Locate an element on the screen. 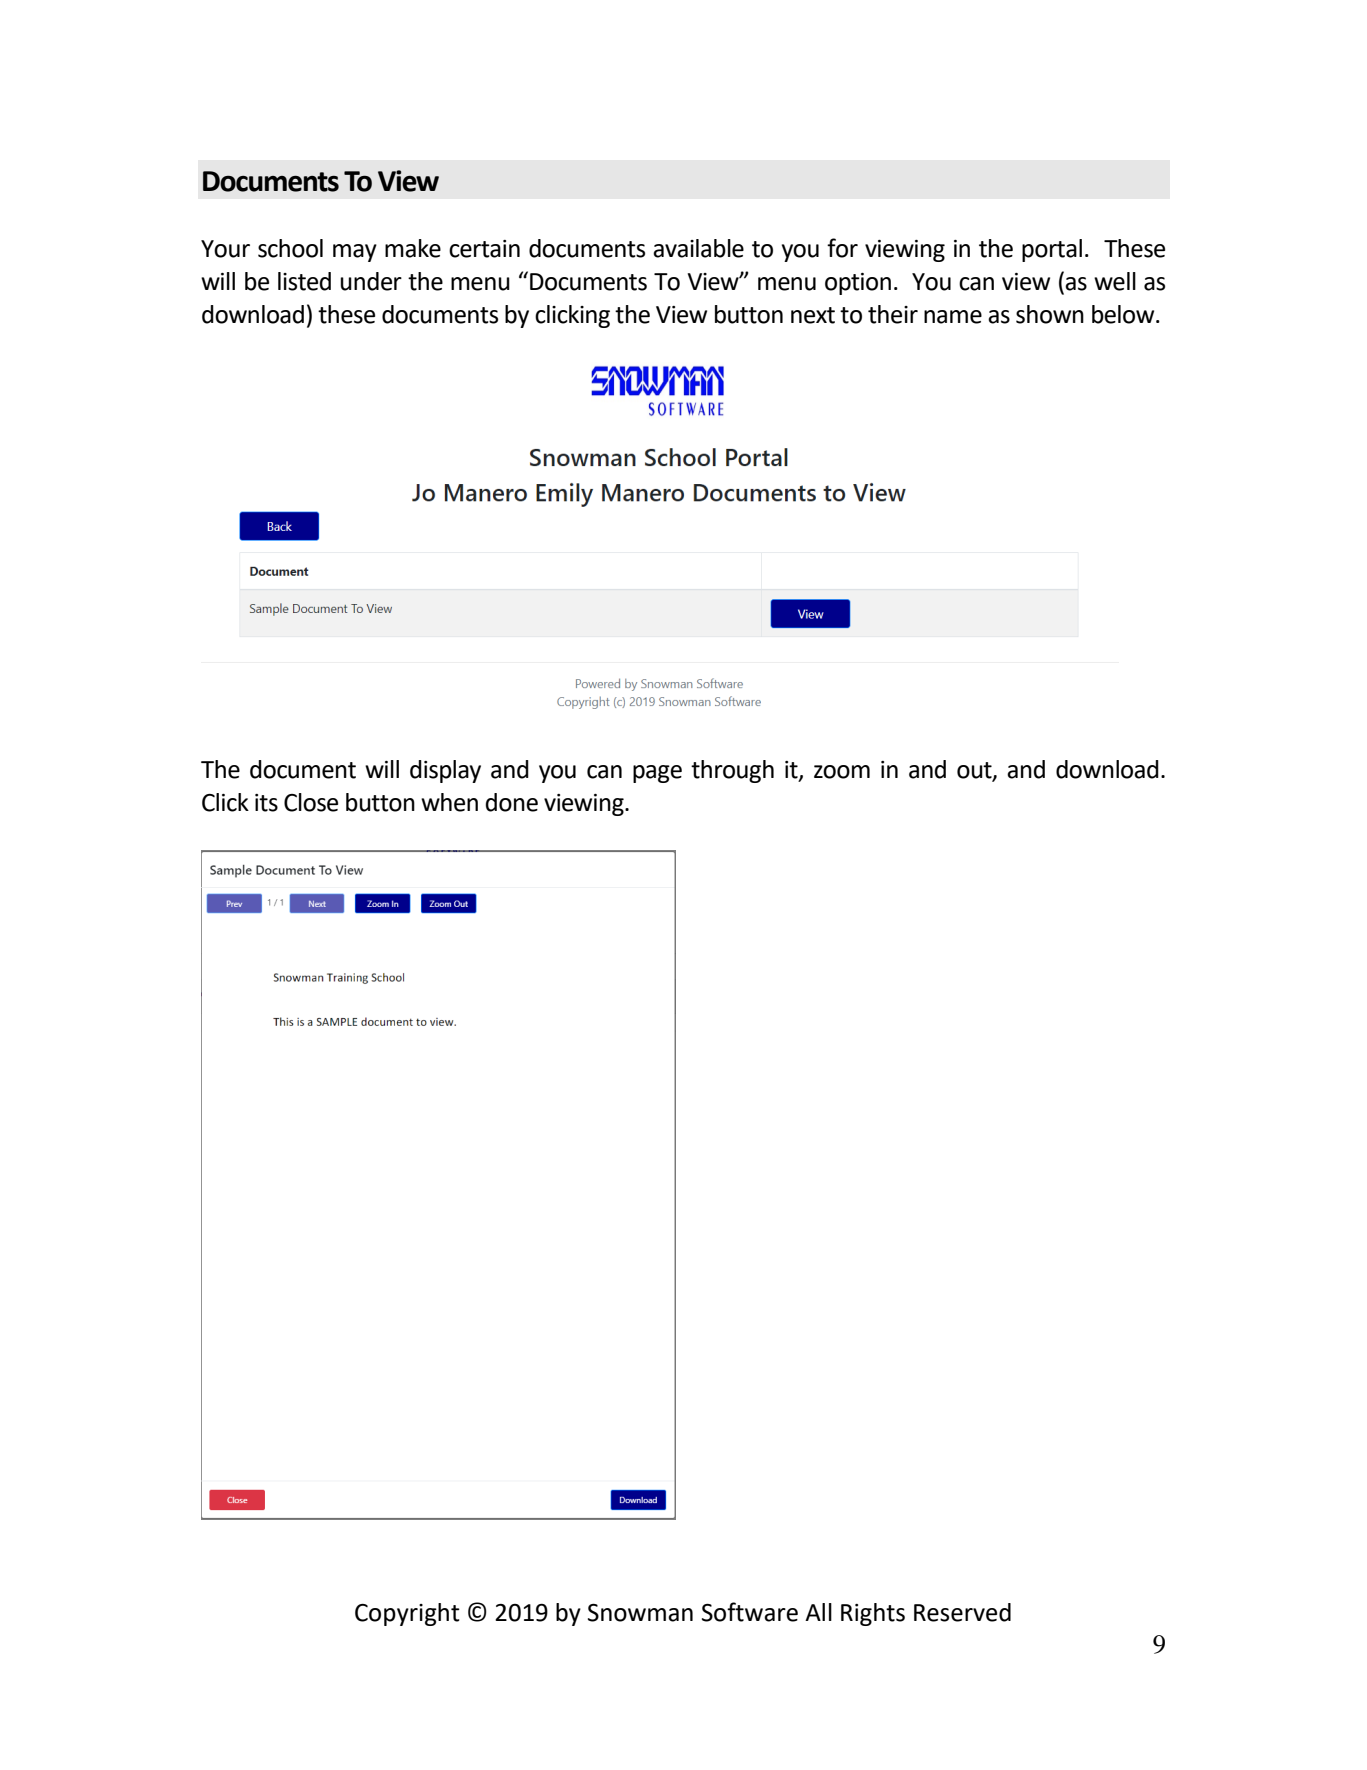 The width and height of the screenshot is (1367, 1770). its is located at coordinates (266, 803).
